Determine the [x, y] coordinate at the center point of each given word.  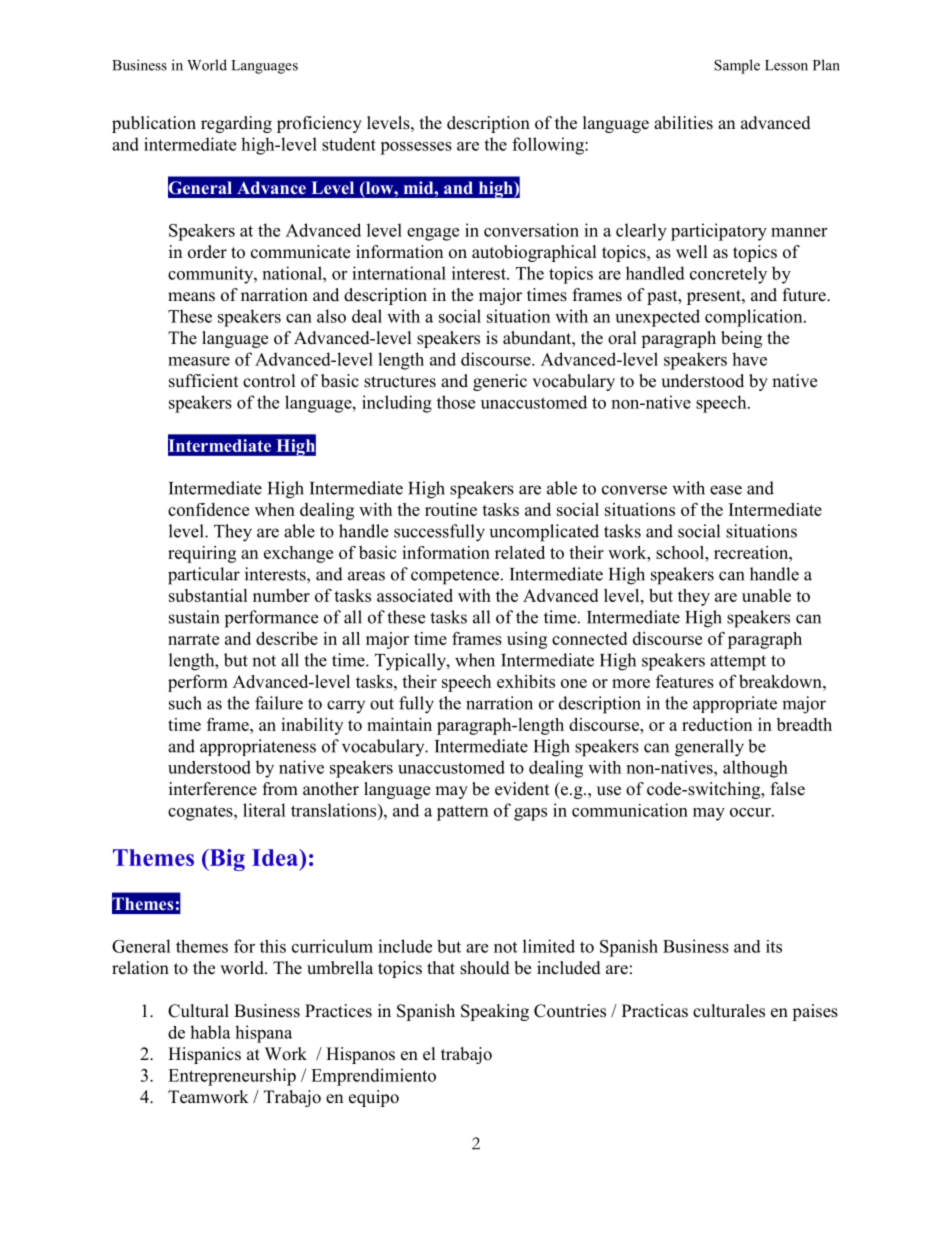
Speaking [495, 1012]
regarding [236, 124]
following [549, 146]
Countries [570, 1011]
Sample [737, 66]
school [681, 552]
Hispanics [204, 1055]
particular [204, 576]
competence [456, 577]
